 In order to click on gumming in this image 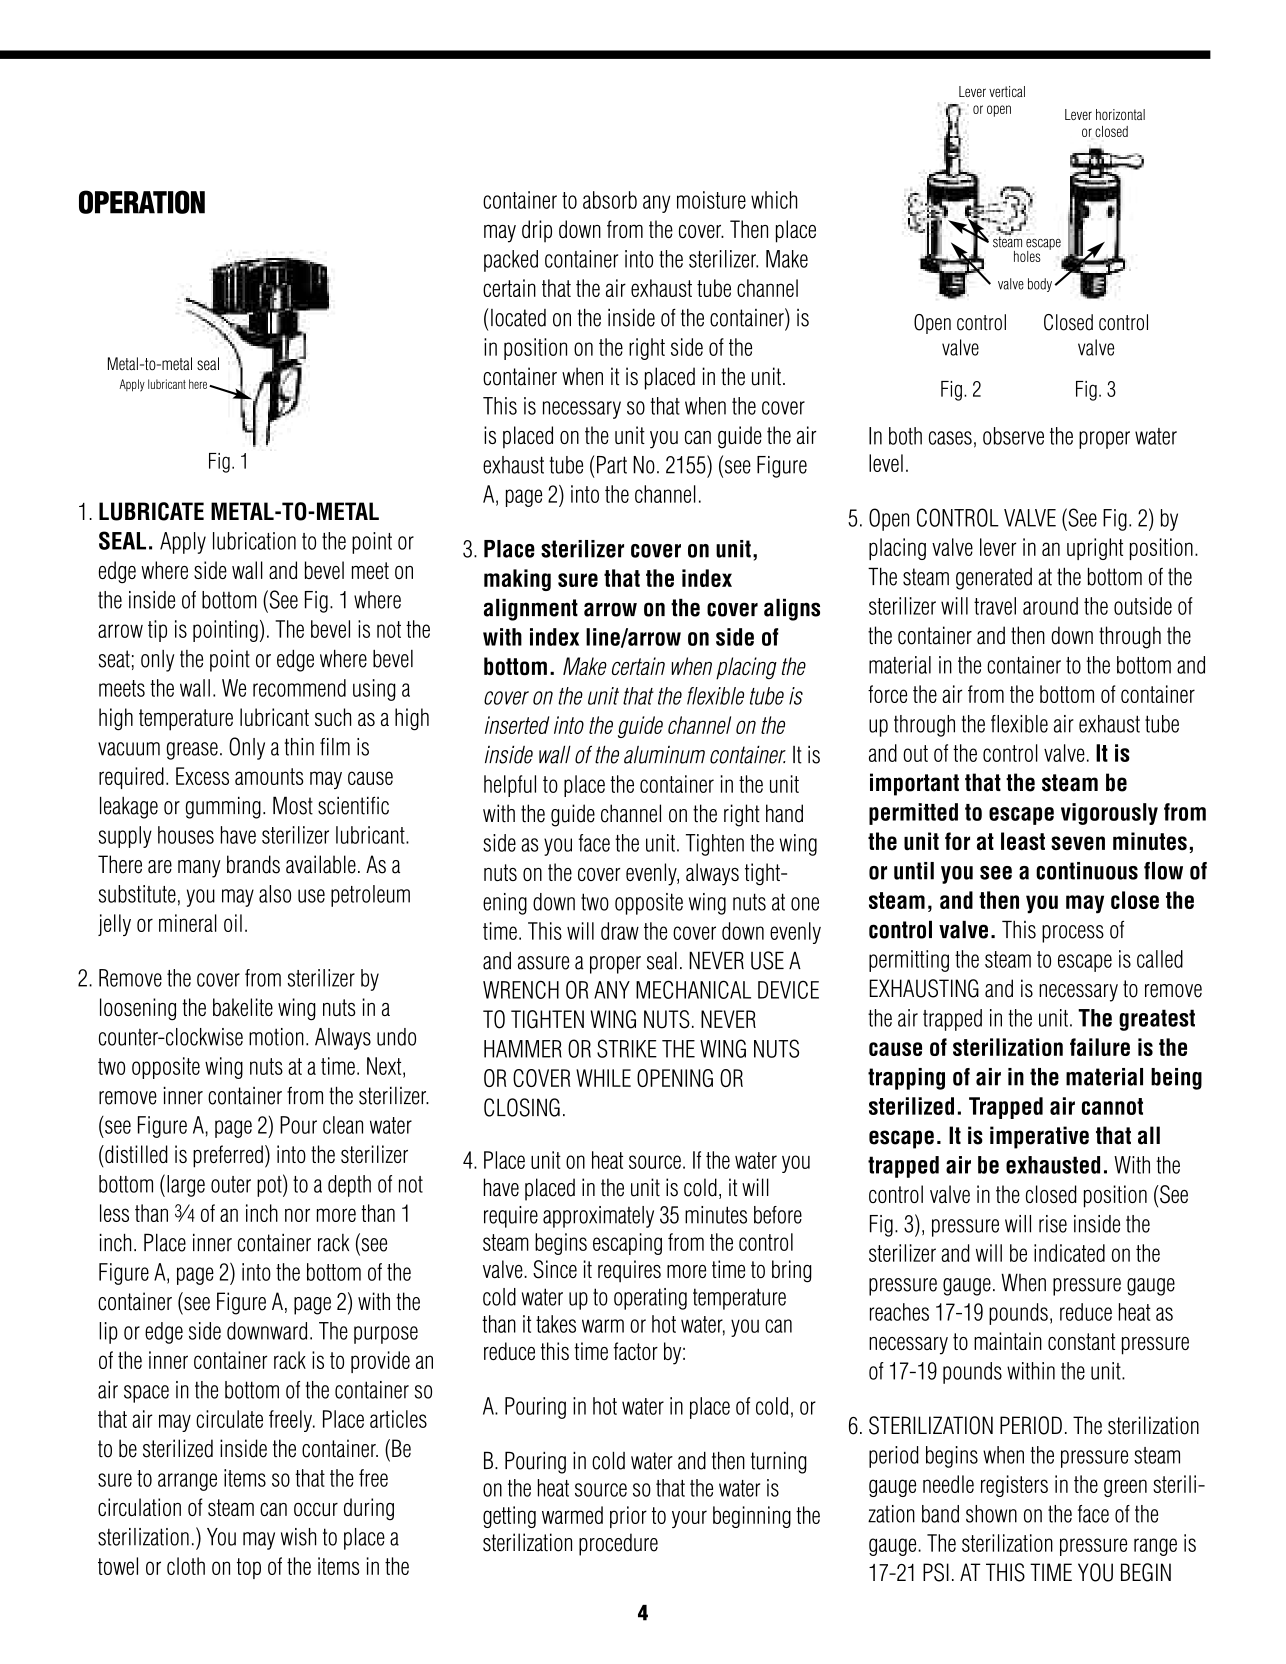, I will do `click(223, 807)`.
